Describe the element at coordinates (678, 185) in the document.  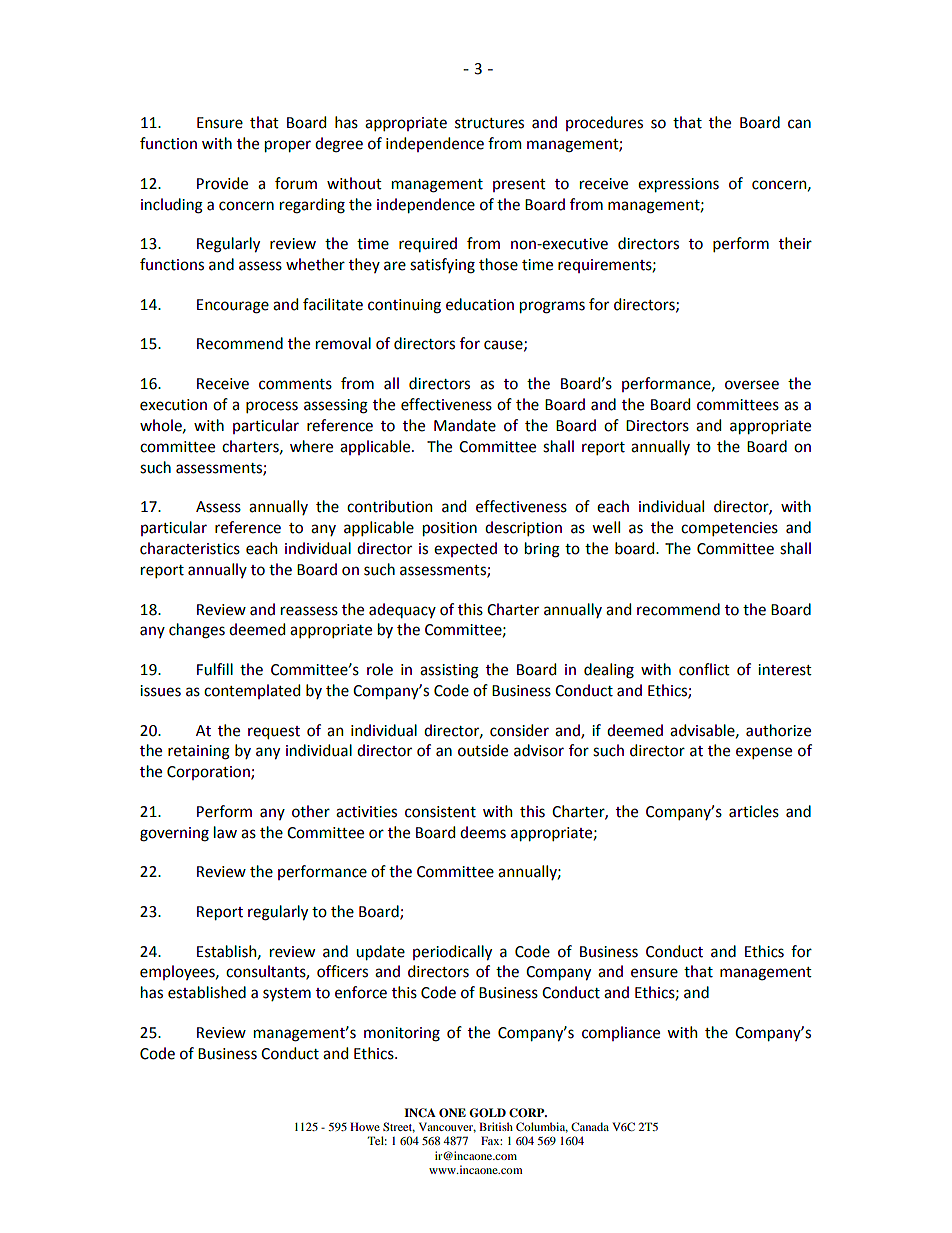
I see `expressions` at that location.
